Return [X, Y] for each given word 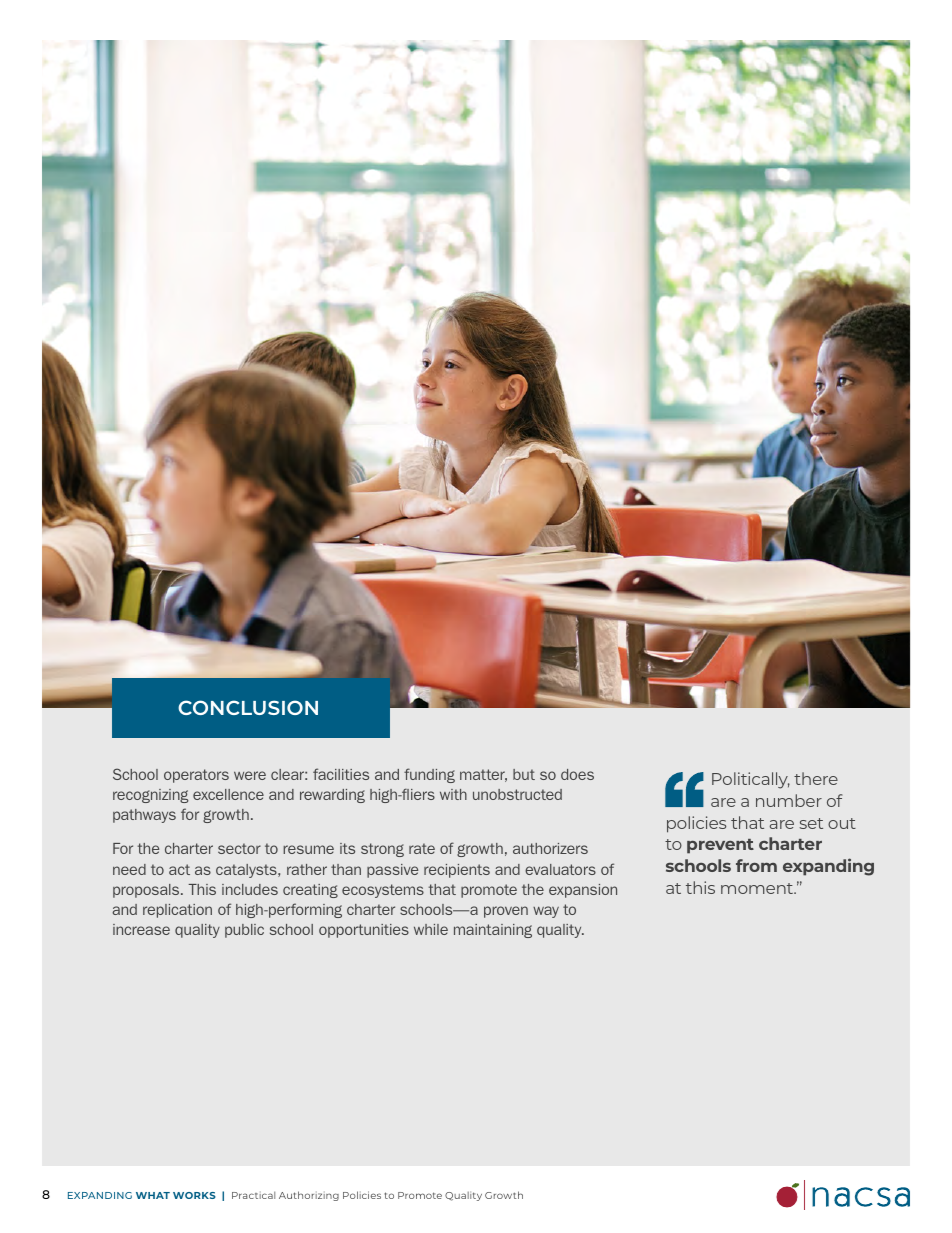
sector [239, 848]
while [431, 929]
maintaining [493, 931]
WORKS [194, 1195]
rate [422, 848]
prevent [720, 846]
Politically [751, 780]
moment [758, 888]
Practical [253, 1195]
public [244, 931]
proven [506, 912]
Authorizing [309, 1196]
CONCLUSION [248, 707]
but [524, 774]
